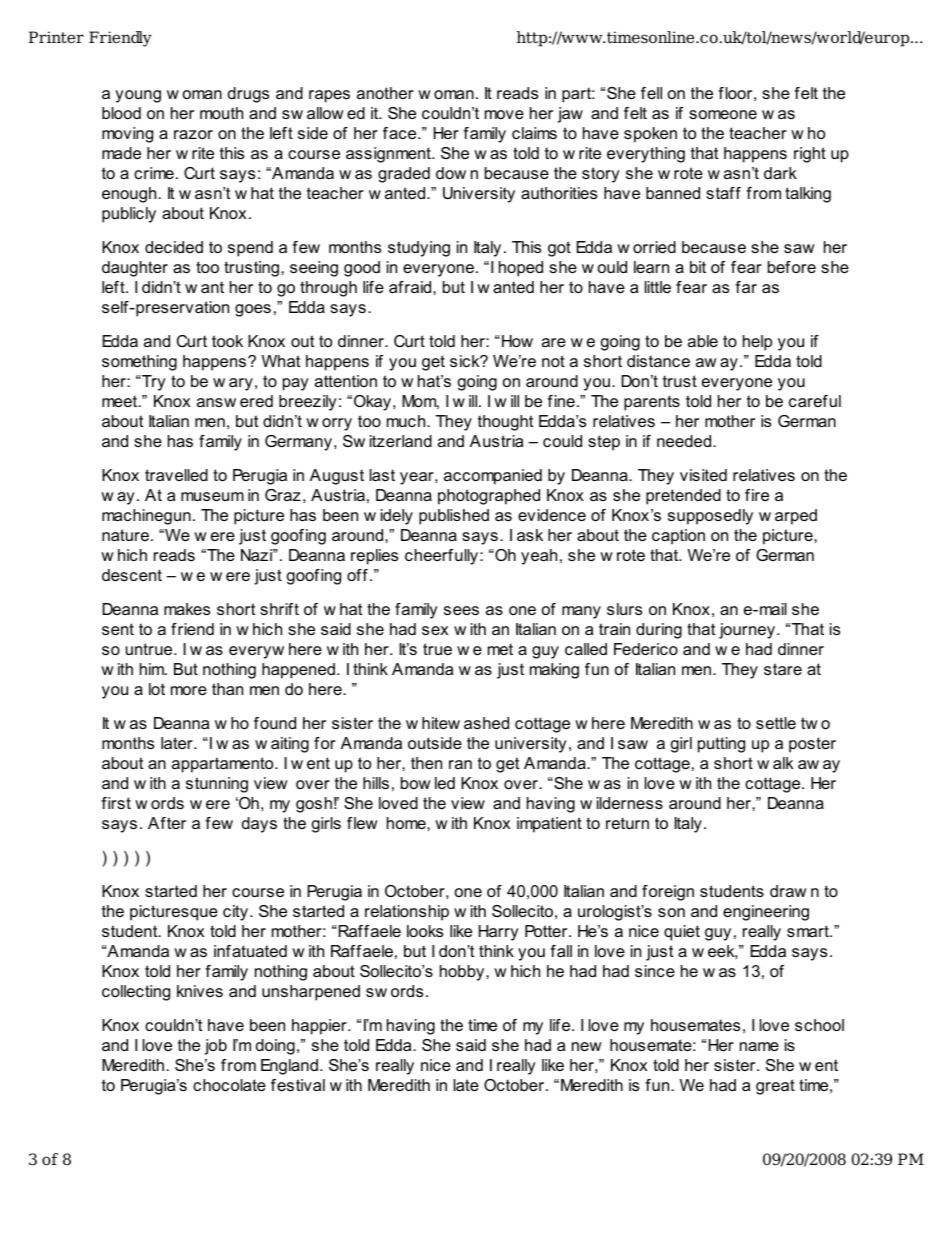  I want to click on another, so click(385, 93).
